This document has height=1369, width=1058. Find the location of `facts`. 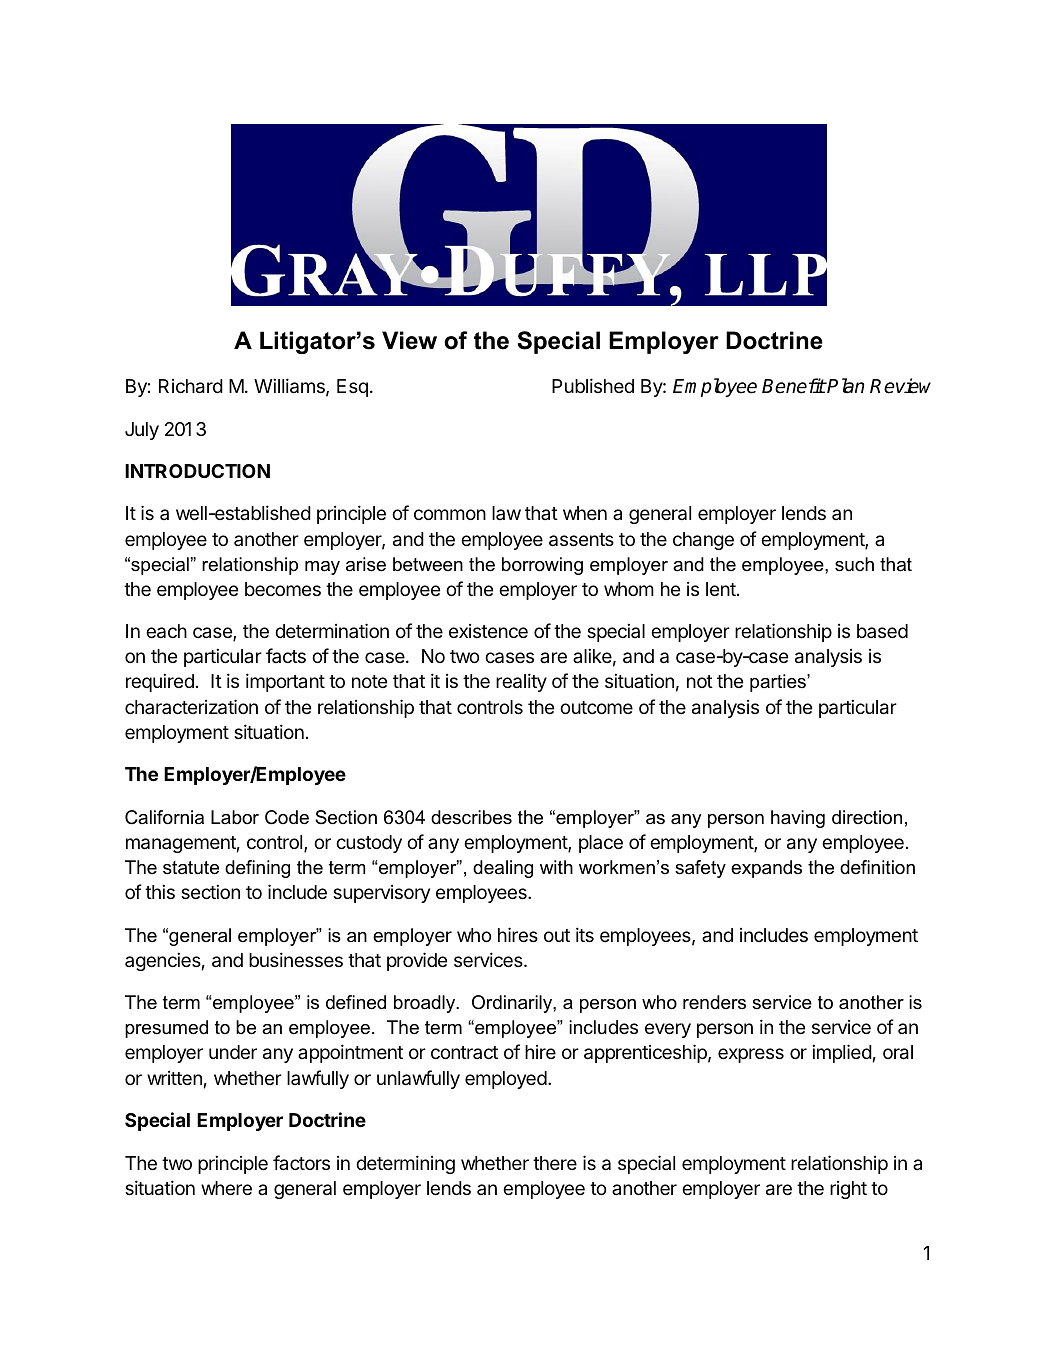

facts is located at coordinates (286, 655).
